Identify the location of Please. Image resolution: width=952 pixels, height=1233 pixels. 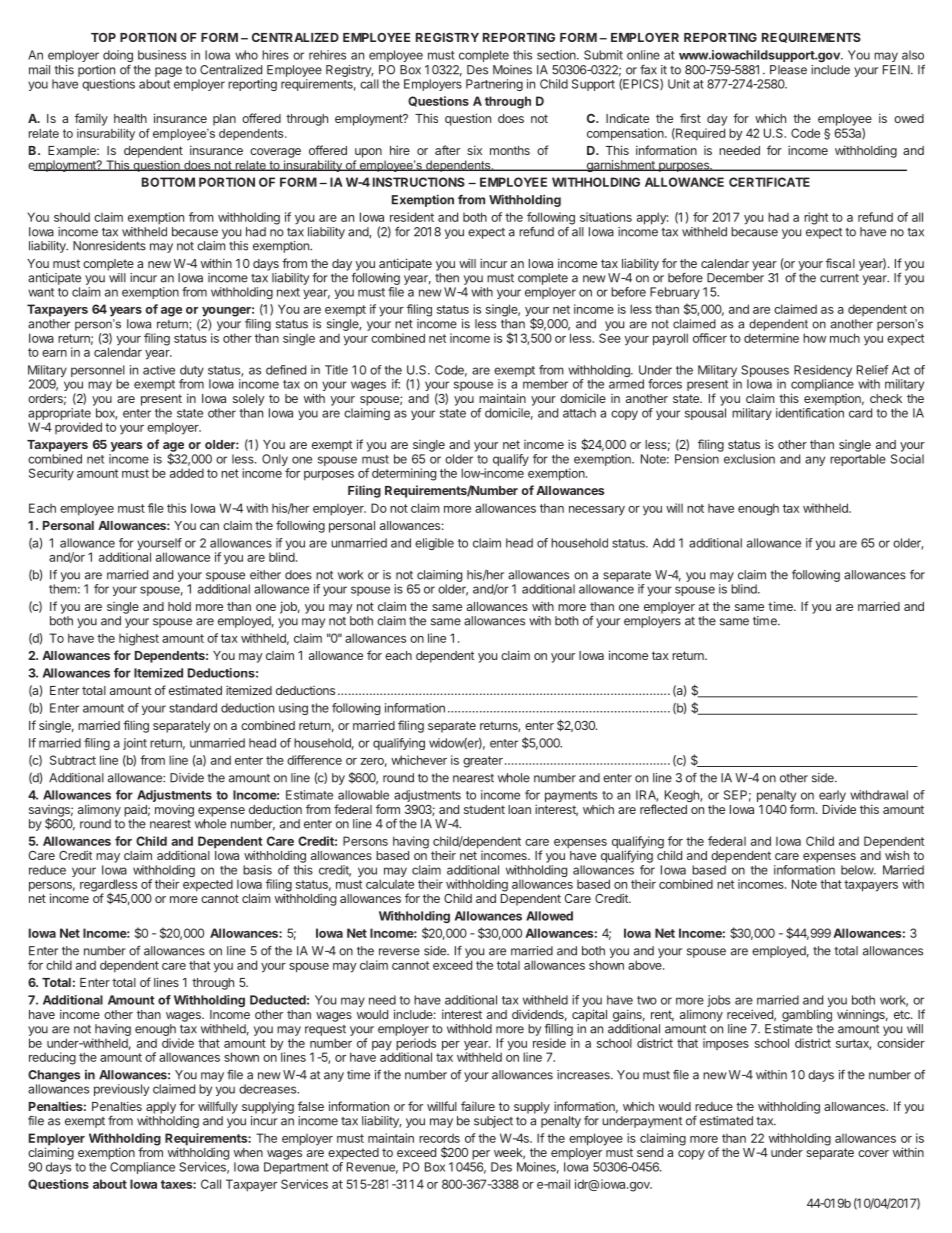
(788, 70).
